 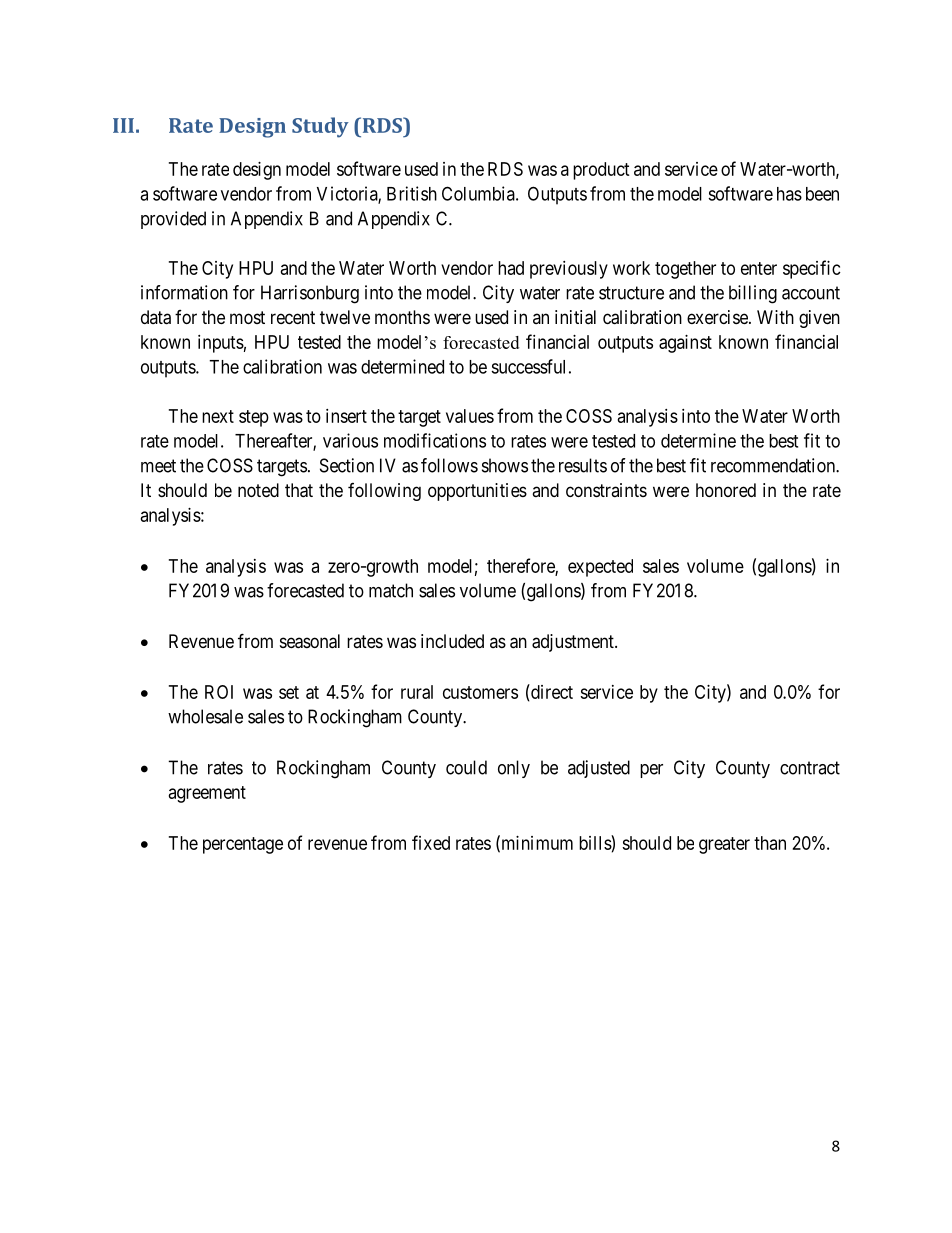 I want to click on has, so click(x=789, y=194).
